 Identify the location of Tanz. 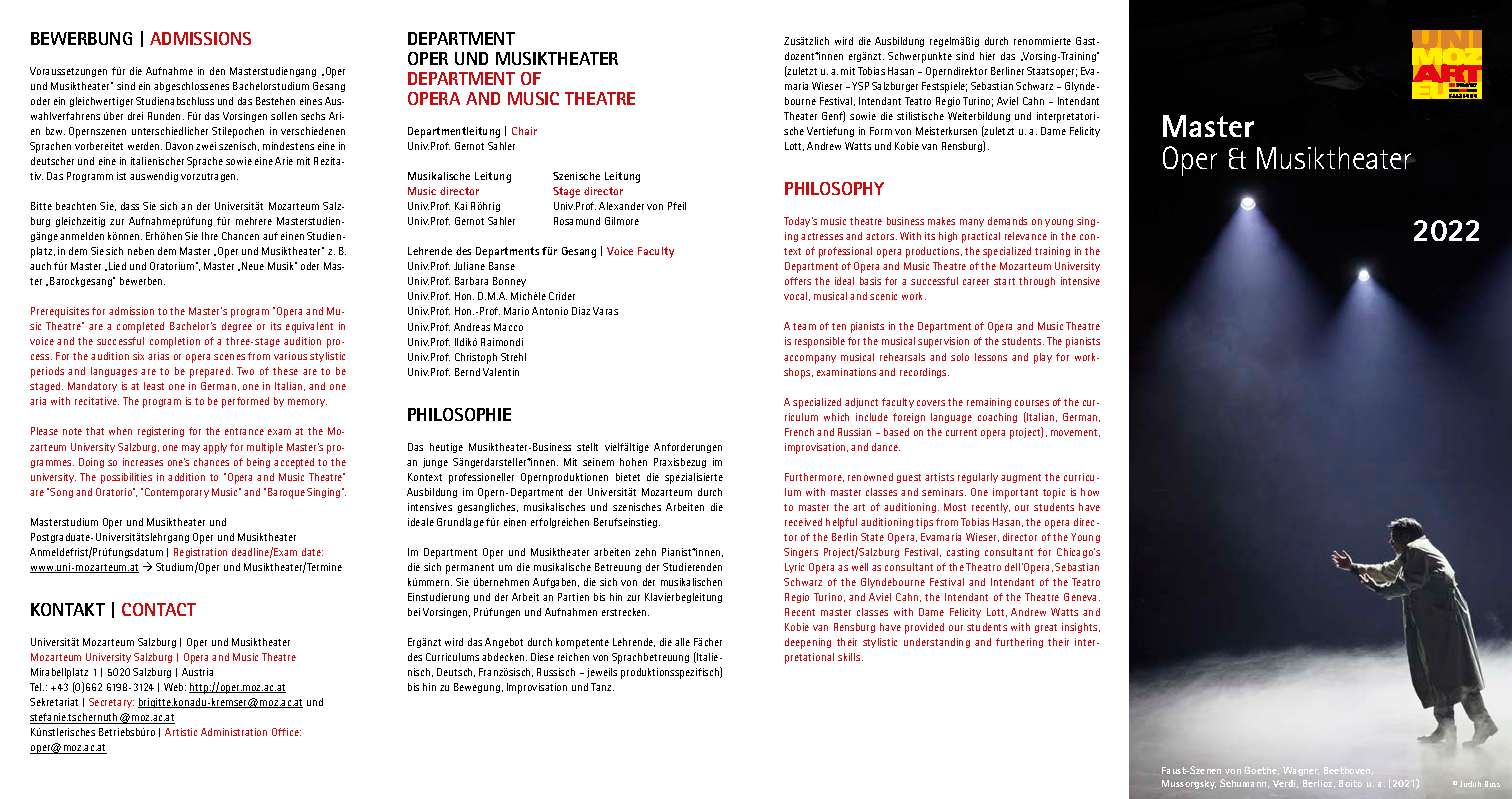
(602, 687).
